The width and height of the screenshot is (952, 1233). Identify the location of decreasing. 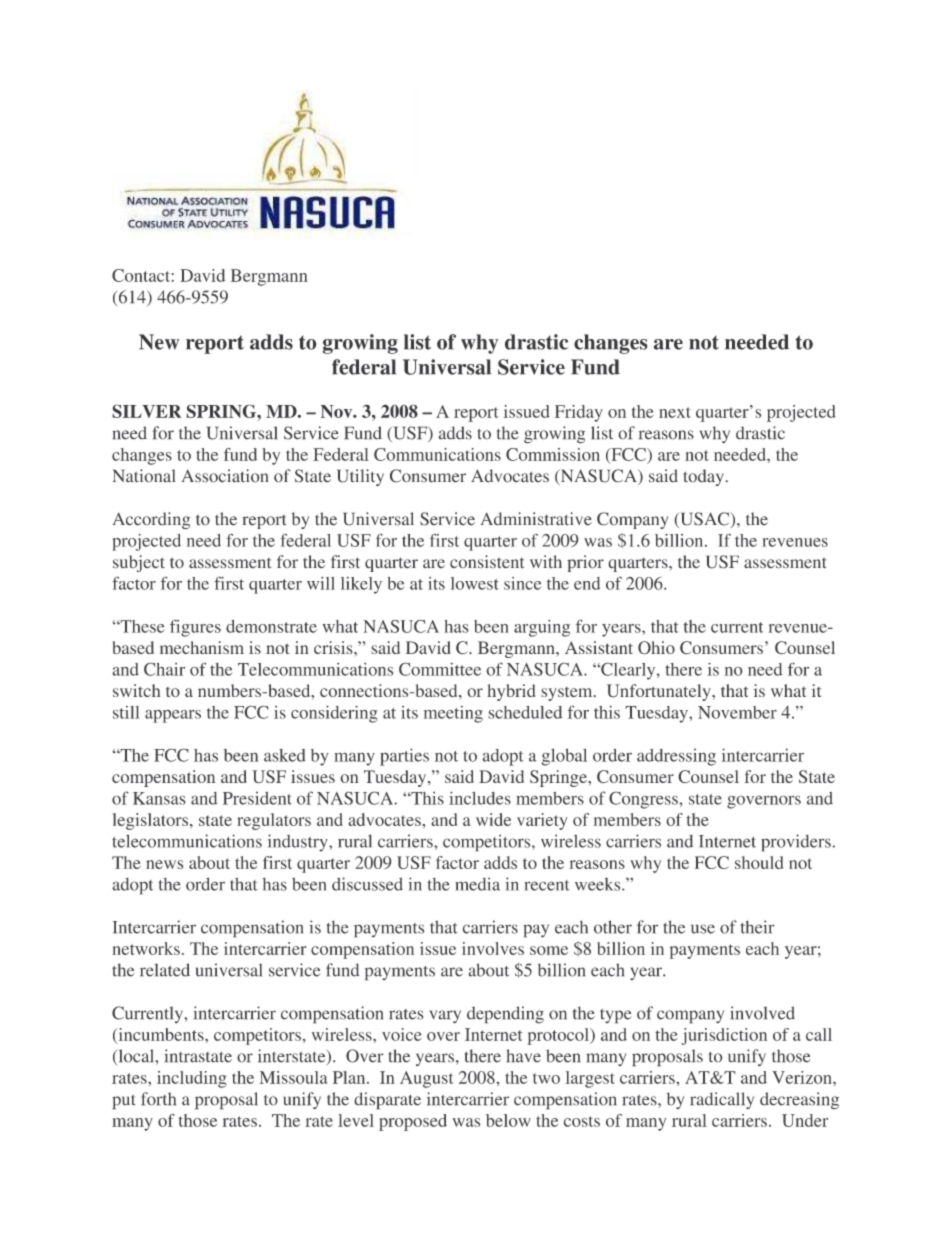
(799, 1101).
